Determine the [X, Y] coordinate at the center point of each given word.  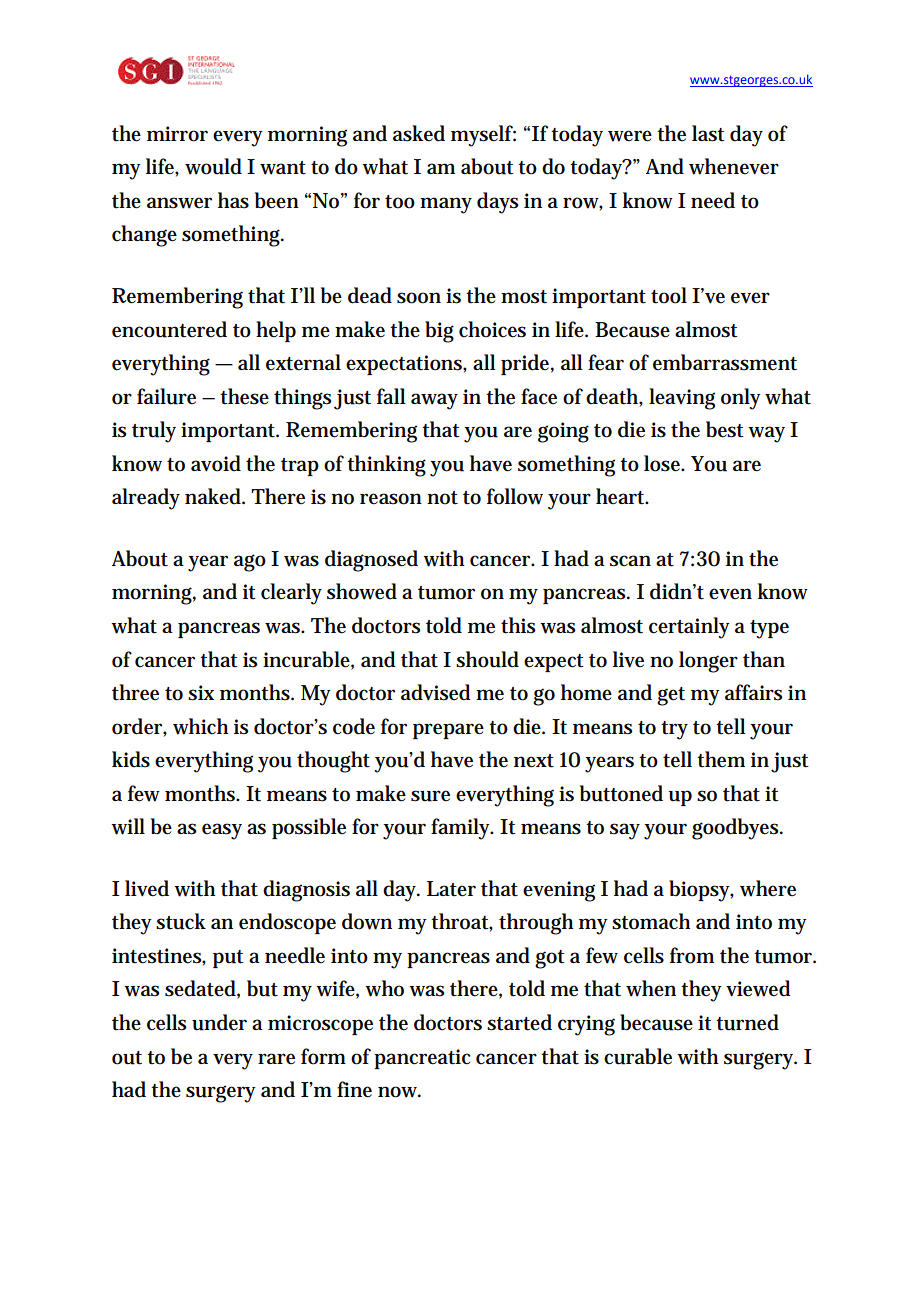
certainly [689, 628]
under [219, 1022]
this [518, 625]
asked [419, 133]
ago [250, 563]
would [213, 166]
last [708, 133]
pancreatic [422, 1059]
